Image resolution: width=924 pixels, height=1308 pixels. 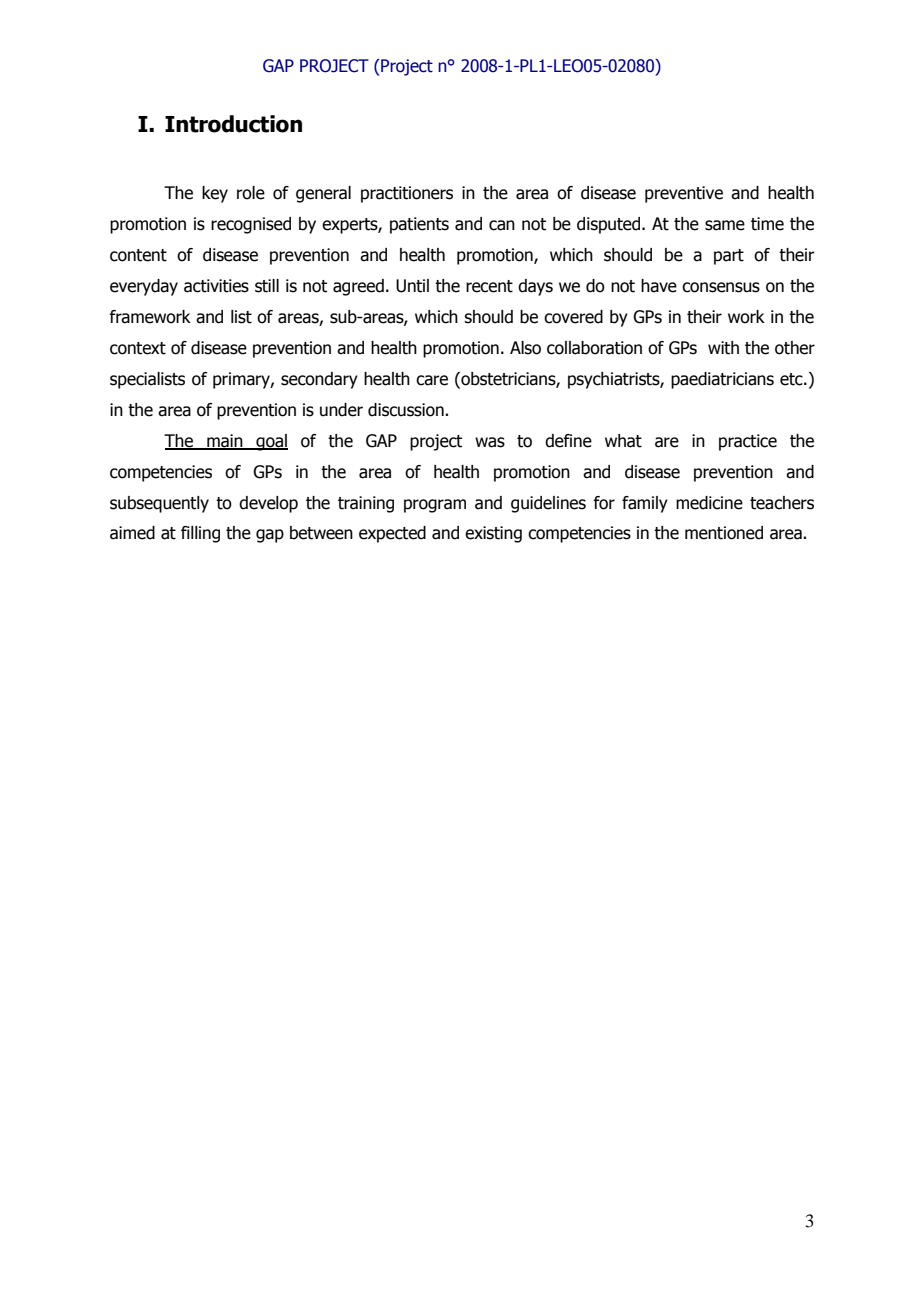 I want to click on main, so click(x=225, y=441).
